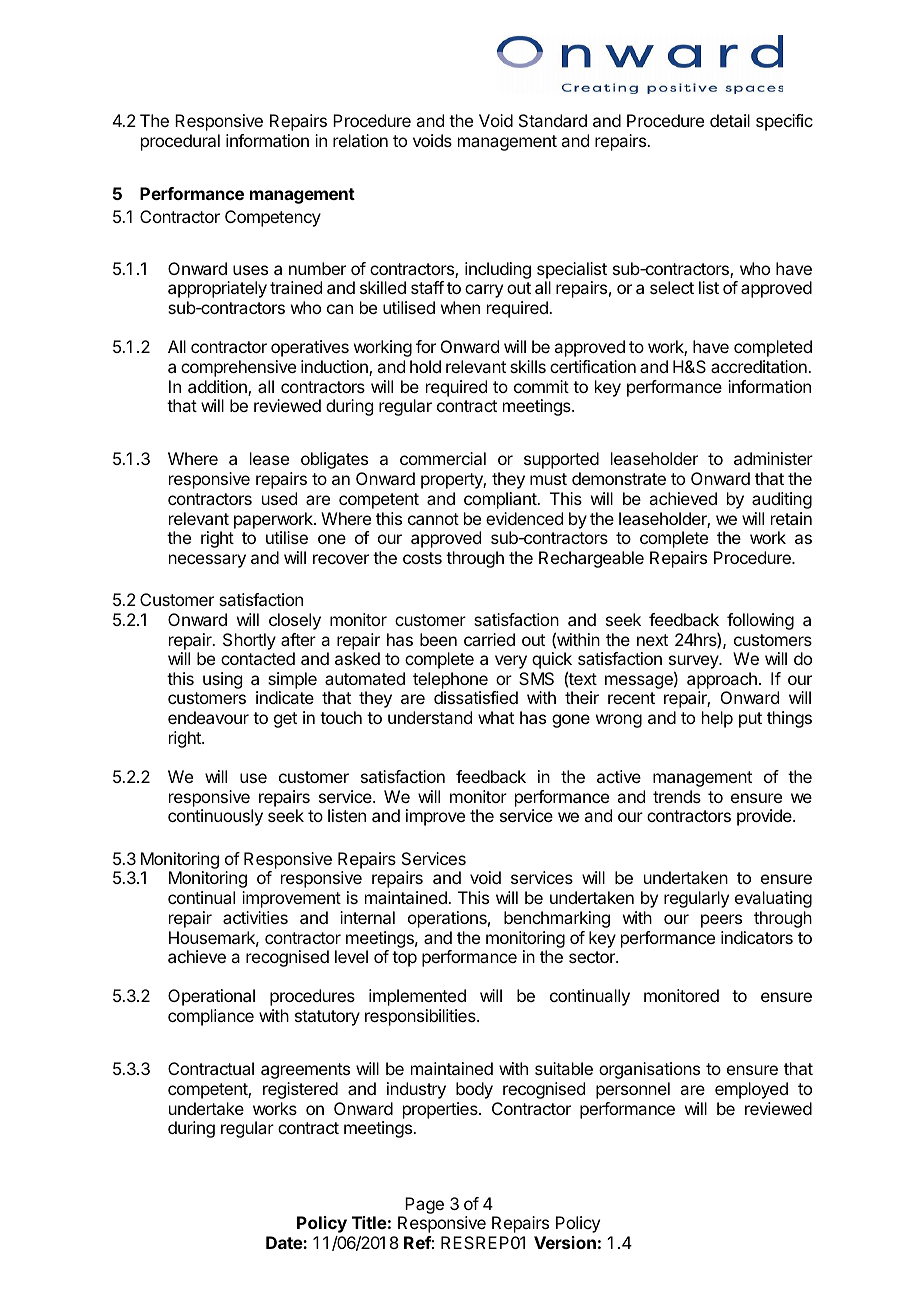 The height and width of the page is (1308, 924). I want to click on Standard, so click(553, 120).
